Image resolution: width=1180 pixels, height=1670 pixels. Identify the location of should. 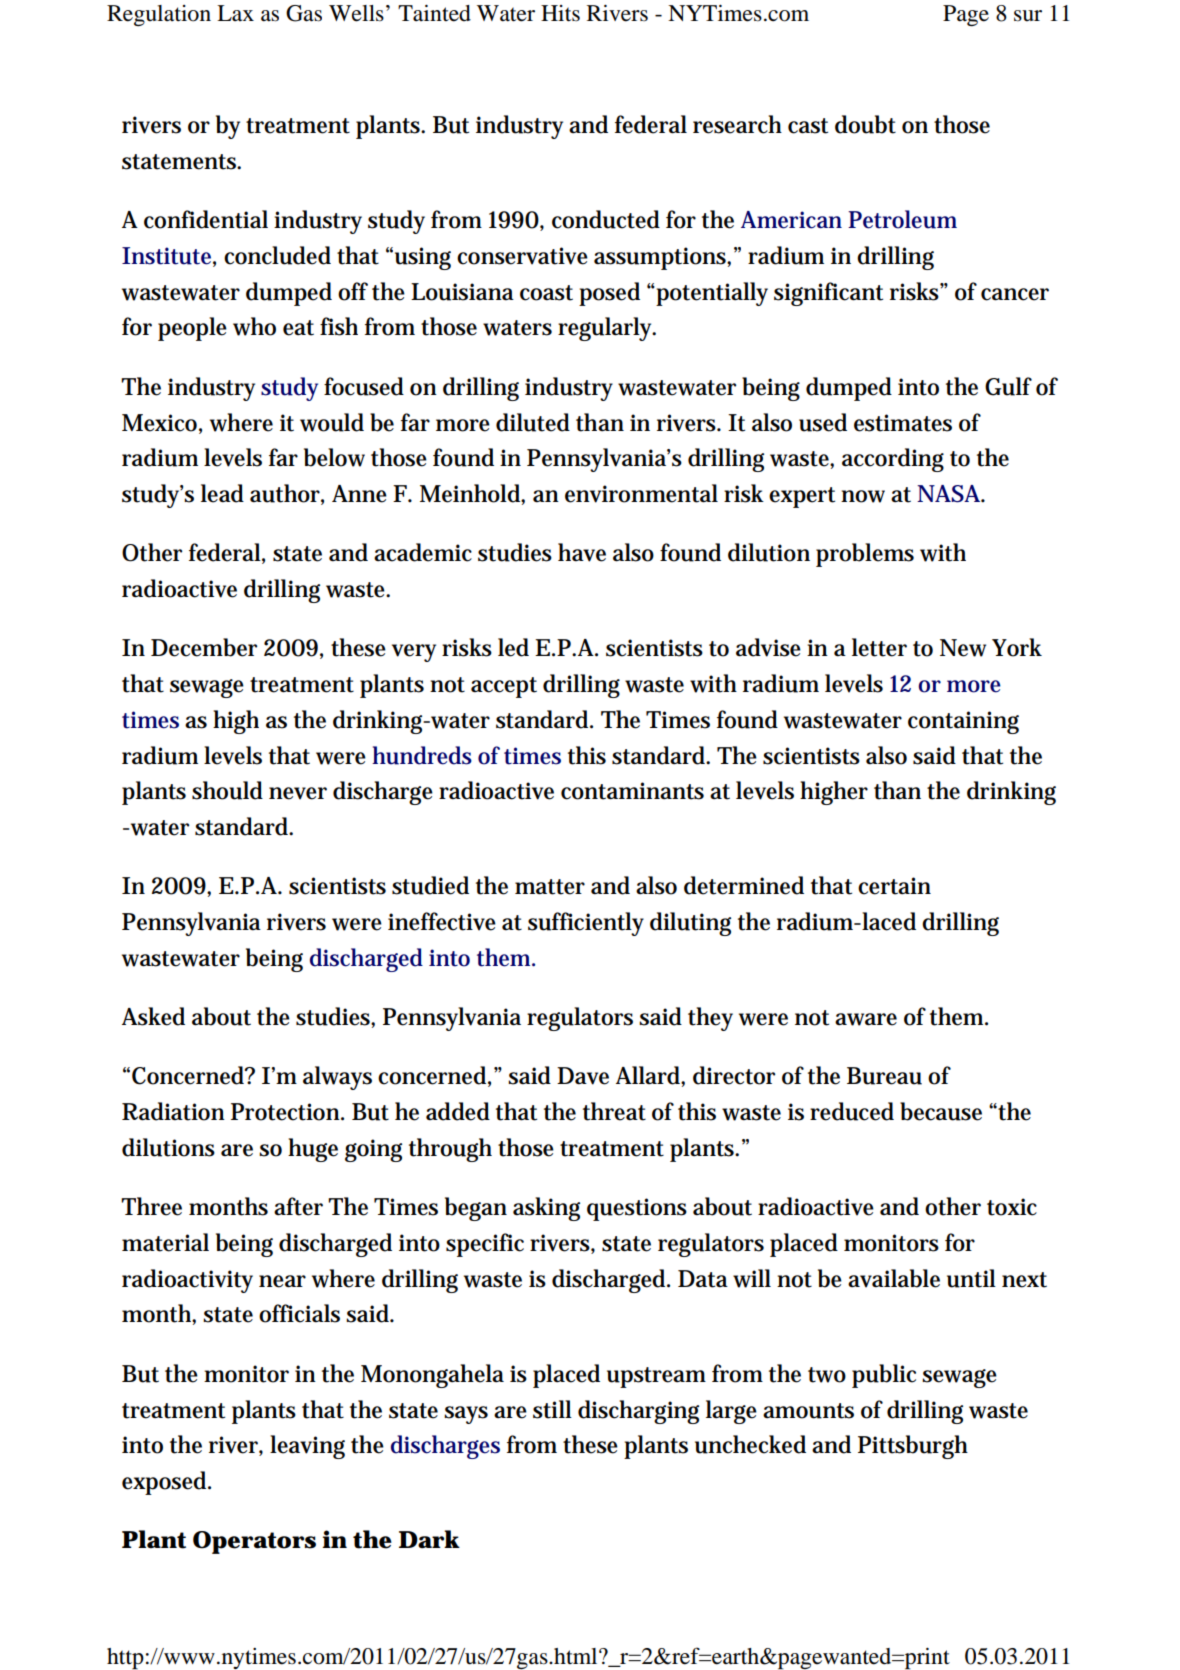
(227, 790).
